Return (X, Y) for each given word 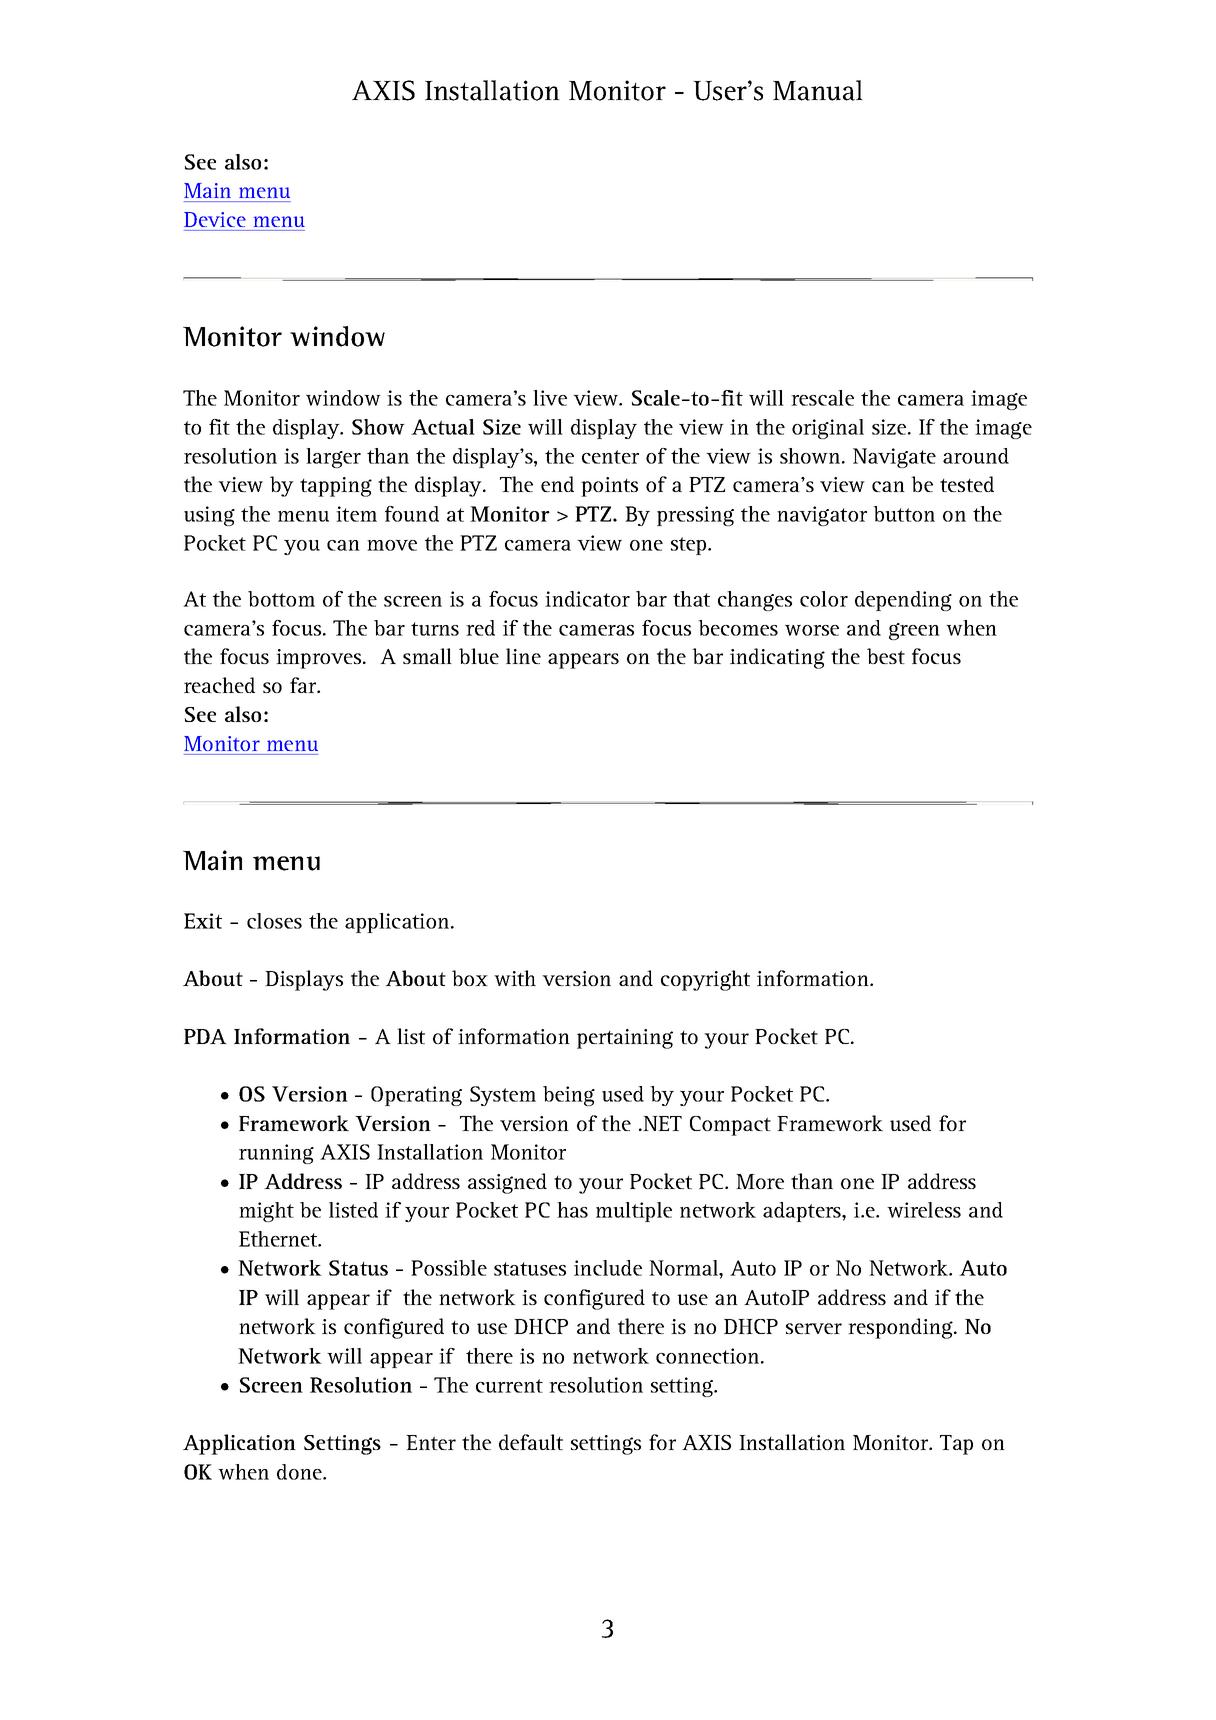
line (523, 656)
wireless (924, 1210)
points (609, 487)
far (304, 685)
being (569, 1096)
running (276, 1154)
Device (215, 219)
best (886, 656)
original (828, 429)
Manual (818, 90)
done (300, 1472)
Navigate (894, 458)
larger (333, 458)
